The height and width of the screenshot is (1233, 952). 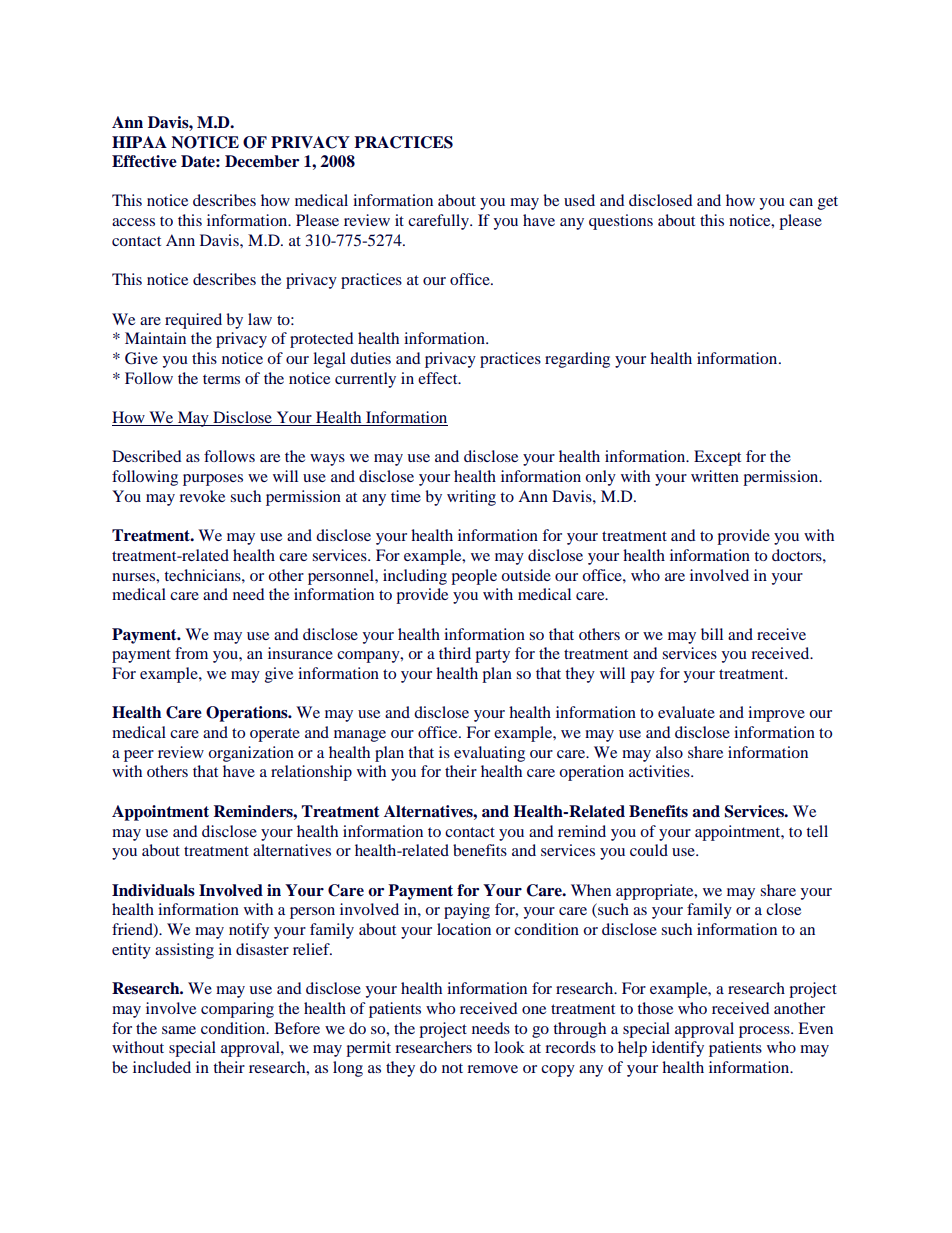 I want to click on Except, so click(x=717, y=458).
